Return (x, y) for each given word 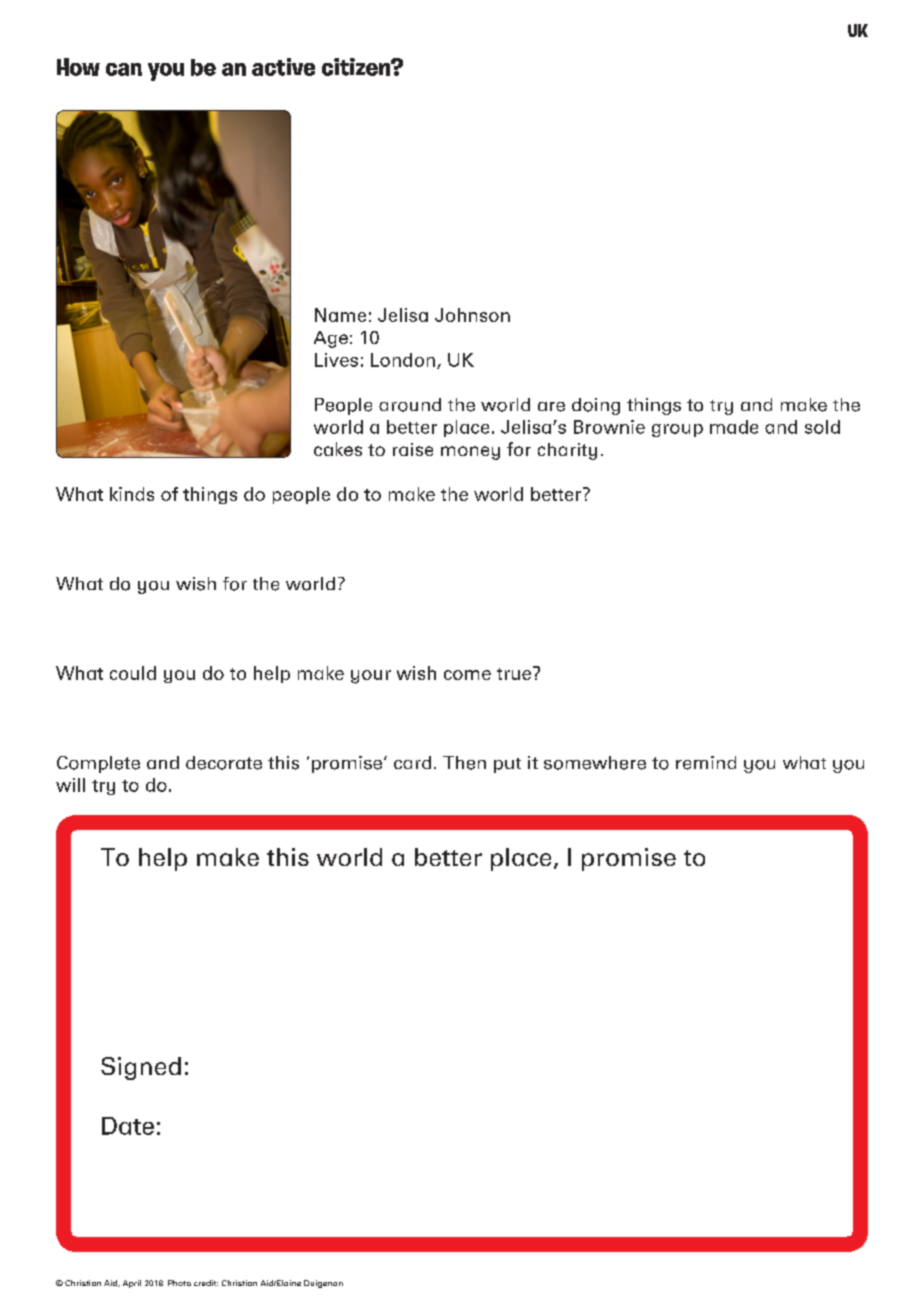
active (283, 67)
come (467, 675)
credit (206, 1283)
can (124, 69)
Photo (179, 1283)
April (132, 1284)
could (133, 673)
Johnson (472, 315)
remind (706, 763)
